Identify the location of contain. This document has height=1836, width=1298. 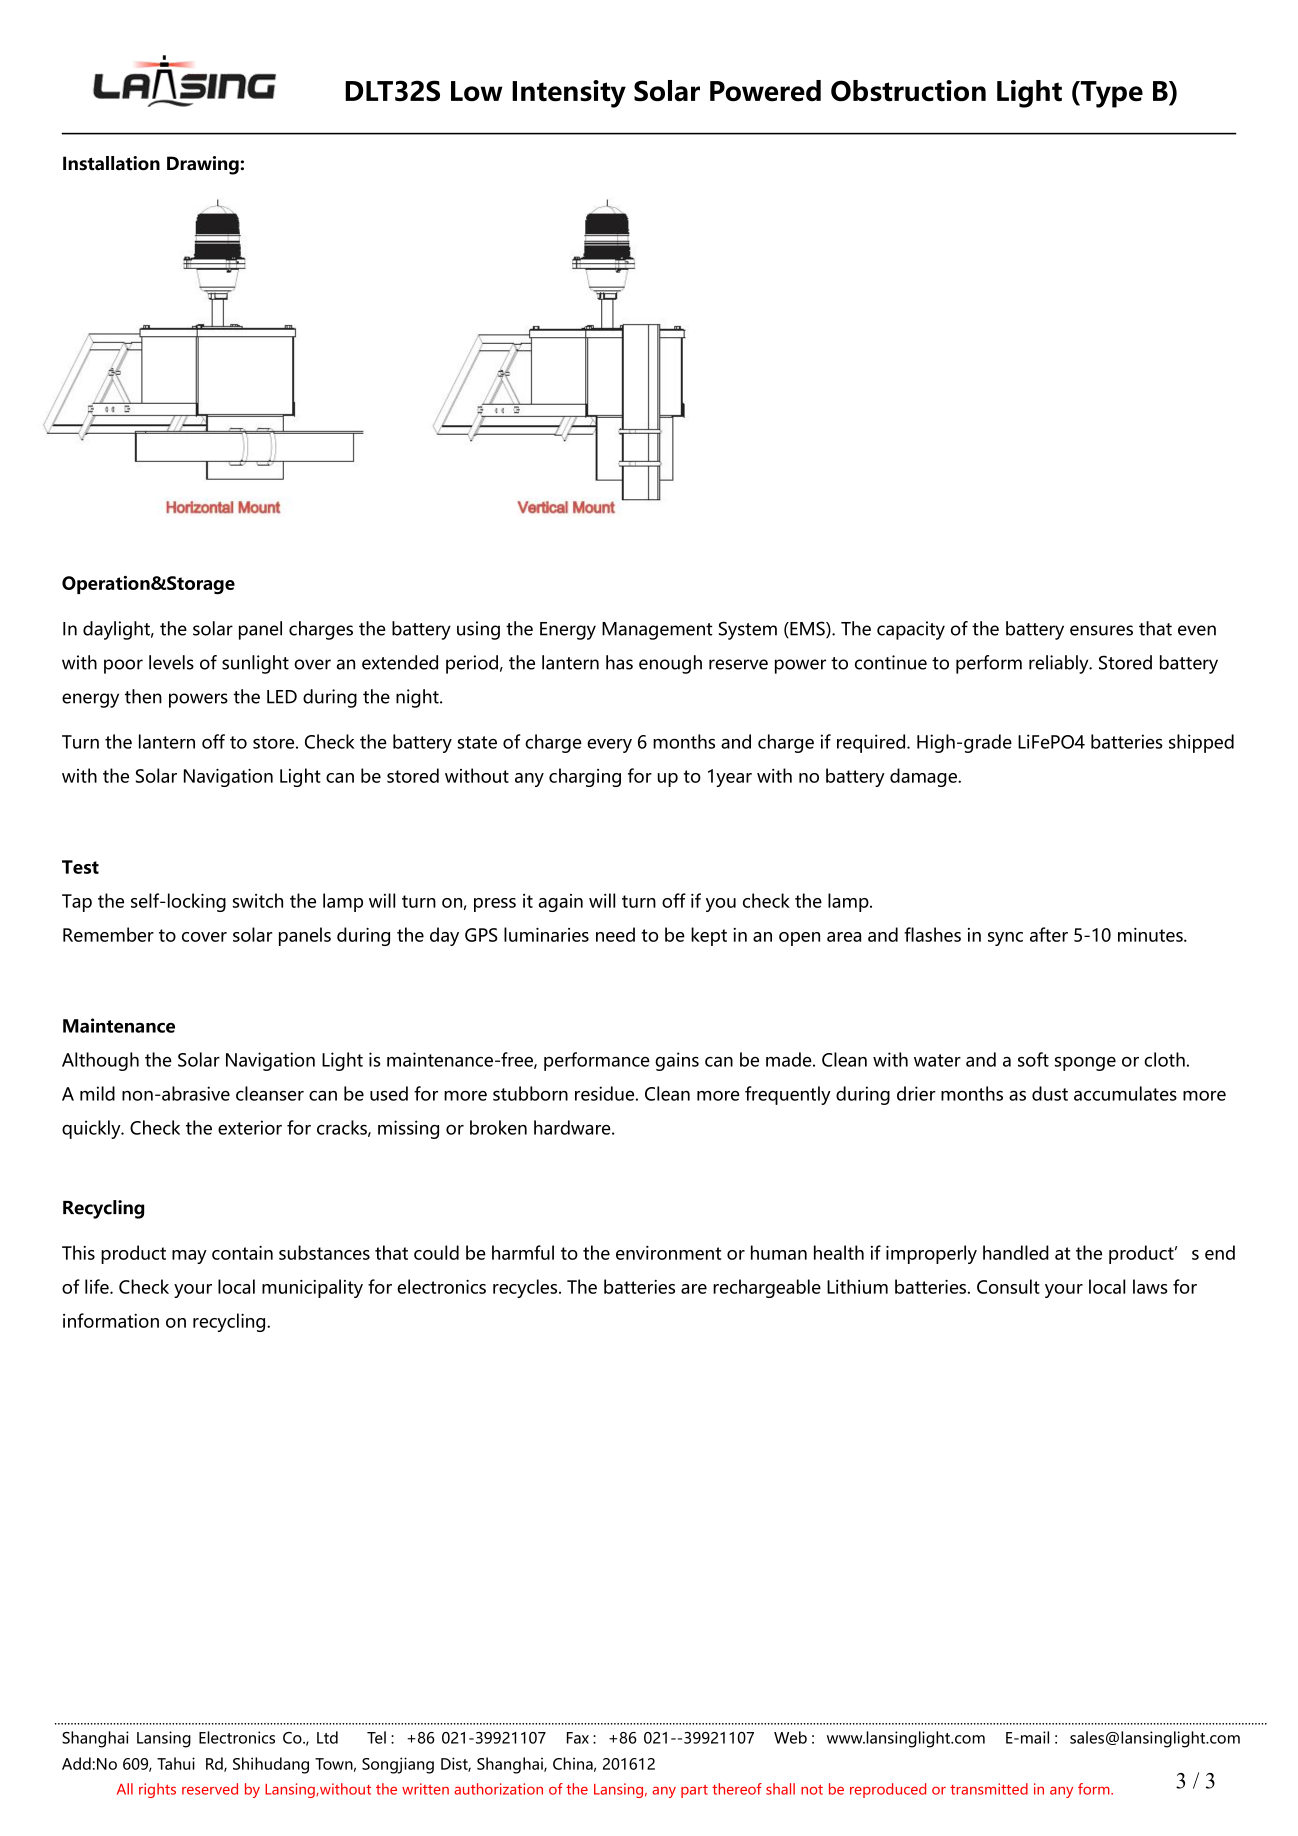
(242, 1252).
